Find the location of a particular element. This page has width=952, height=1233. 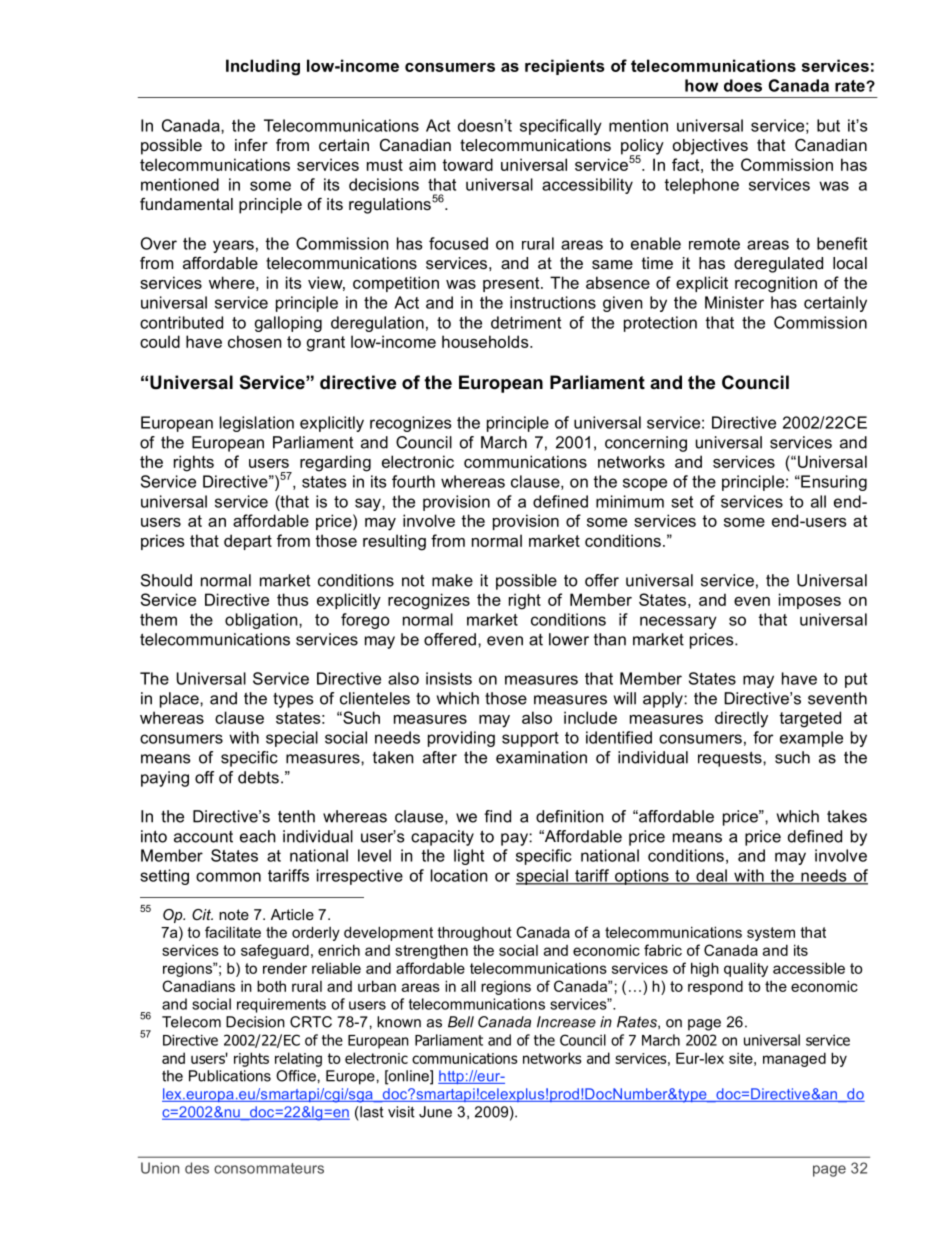

legislation is located at coordinates (257, 424).
